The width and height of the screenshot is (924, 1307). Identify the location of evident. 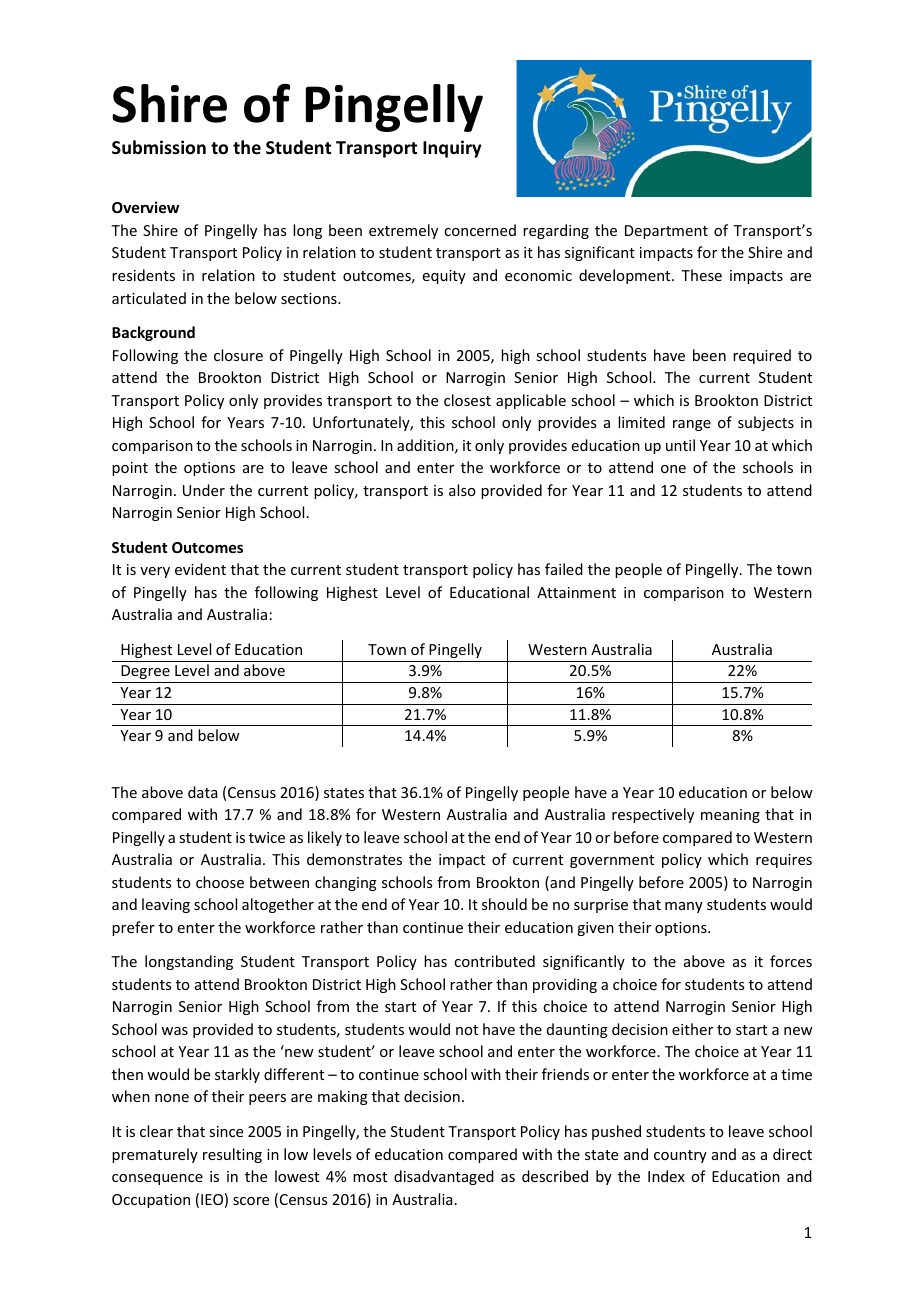
(200, 569).
